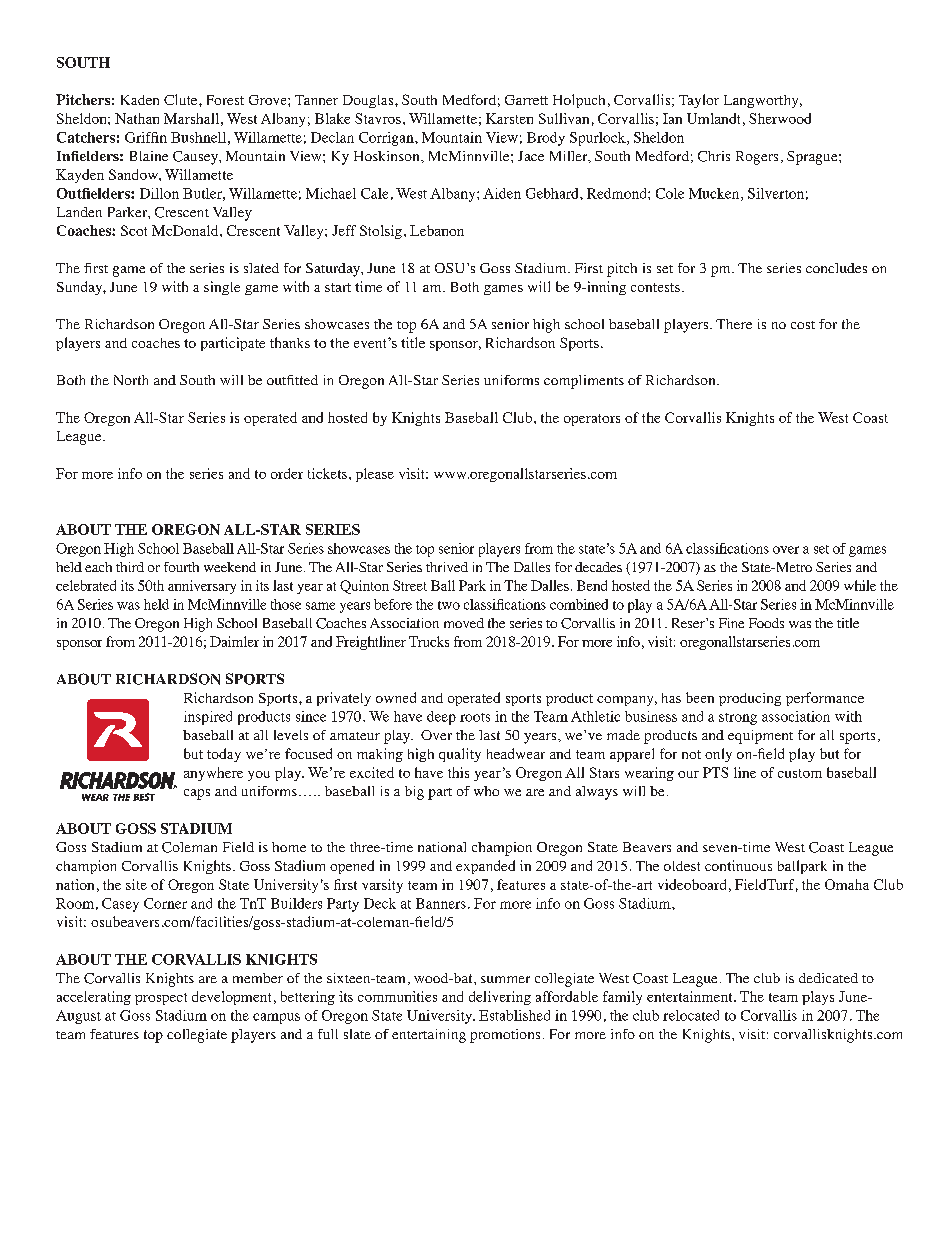  I want to click on delivering, so click(500, 998).
